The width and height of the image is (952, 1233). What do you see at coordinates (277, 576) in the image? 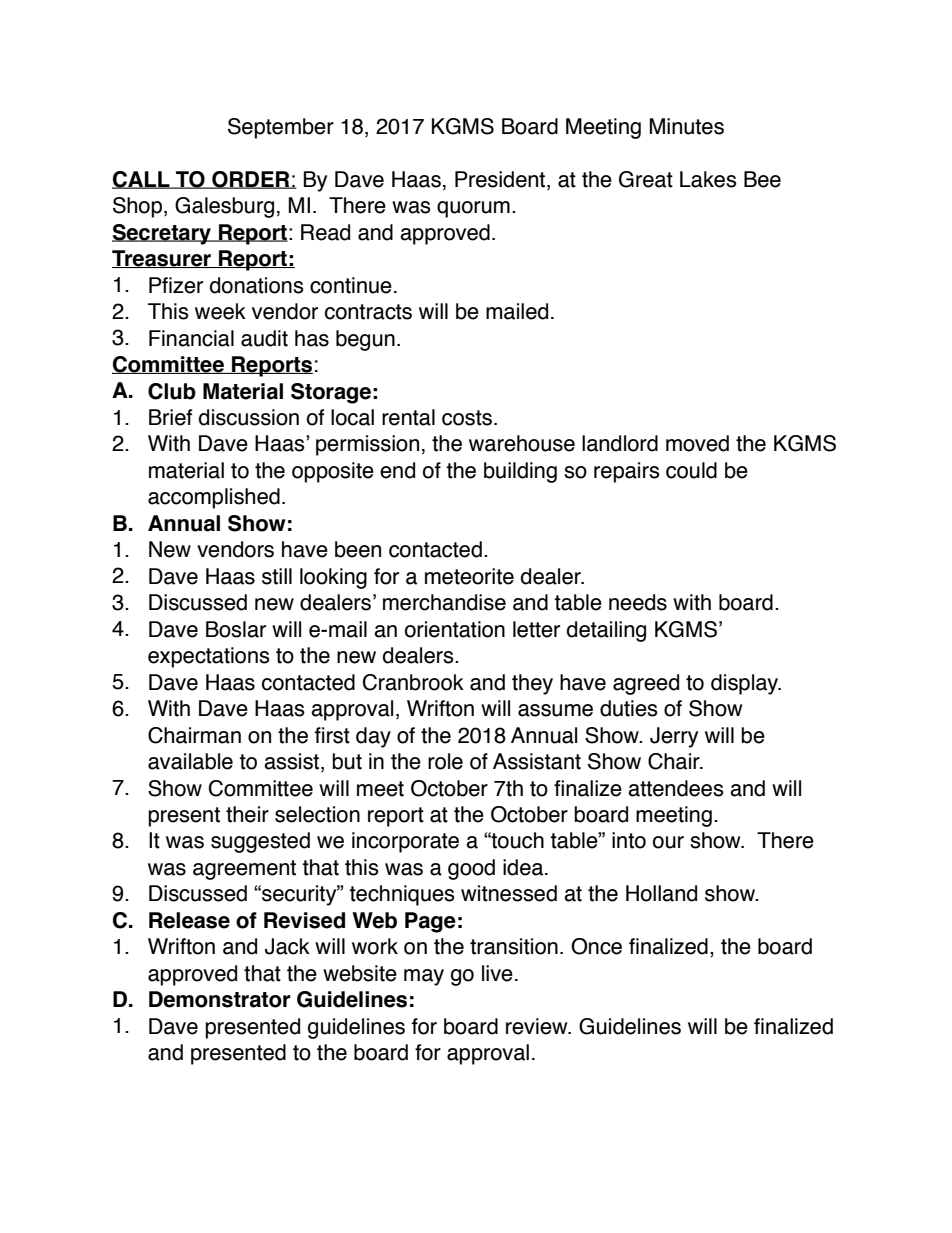
I see `still` at bounding box center [277, 576].
